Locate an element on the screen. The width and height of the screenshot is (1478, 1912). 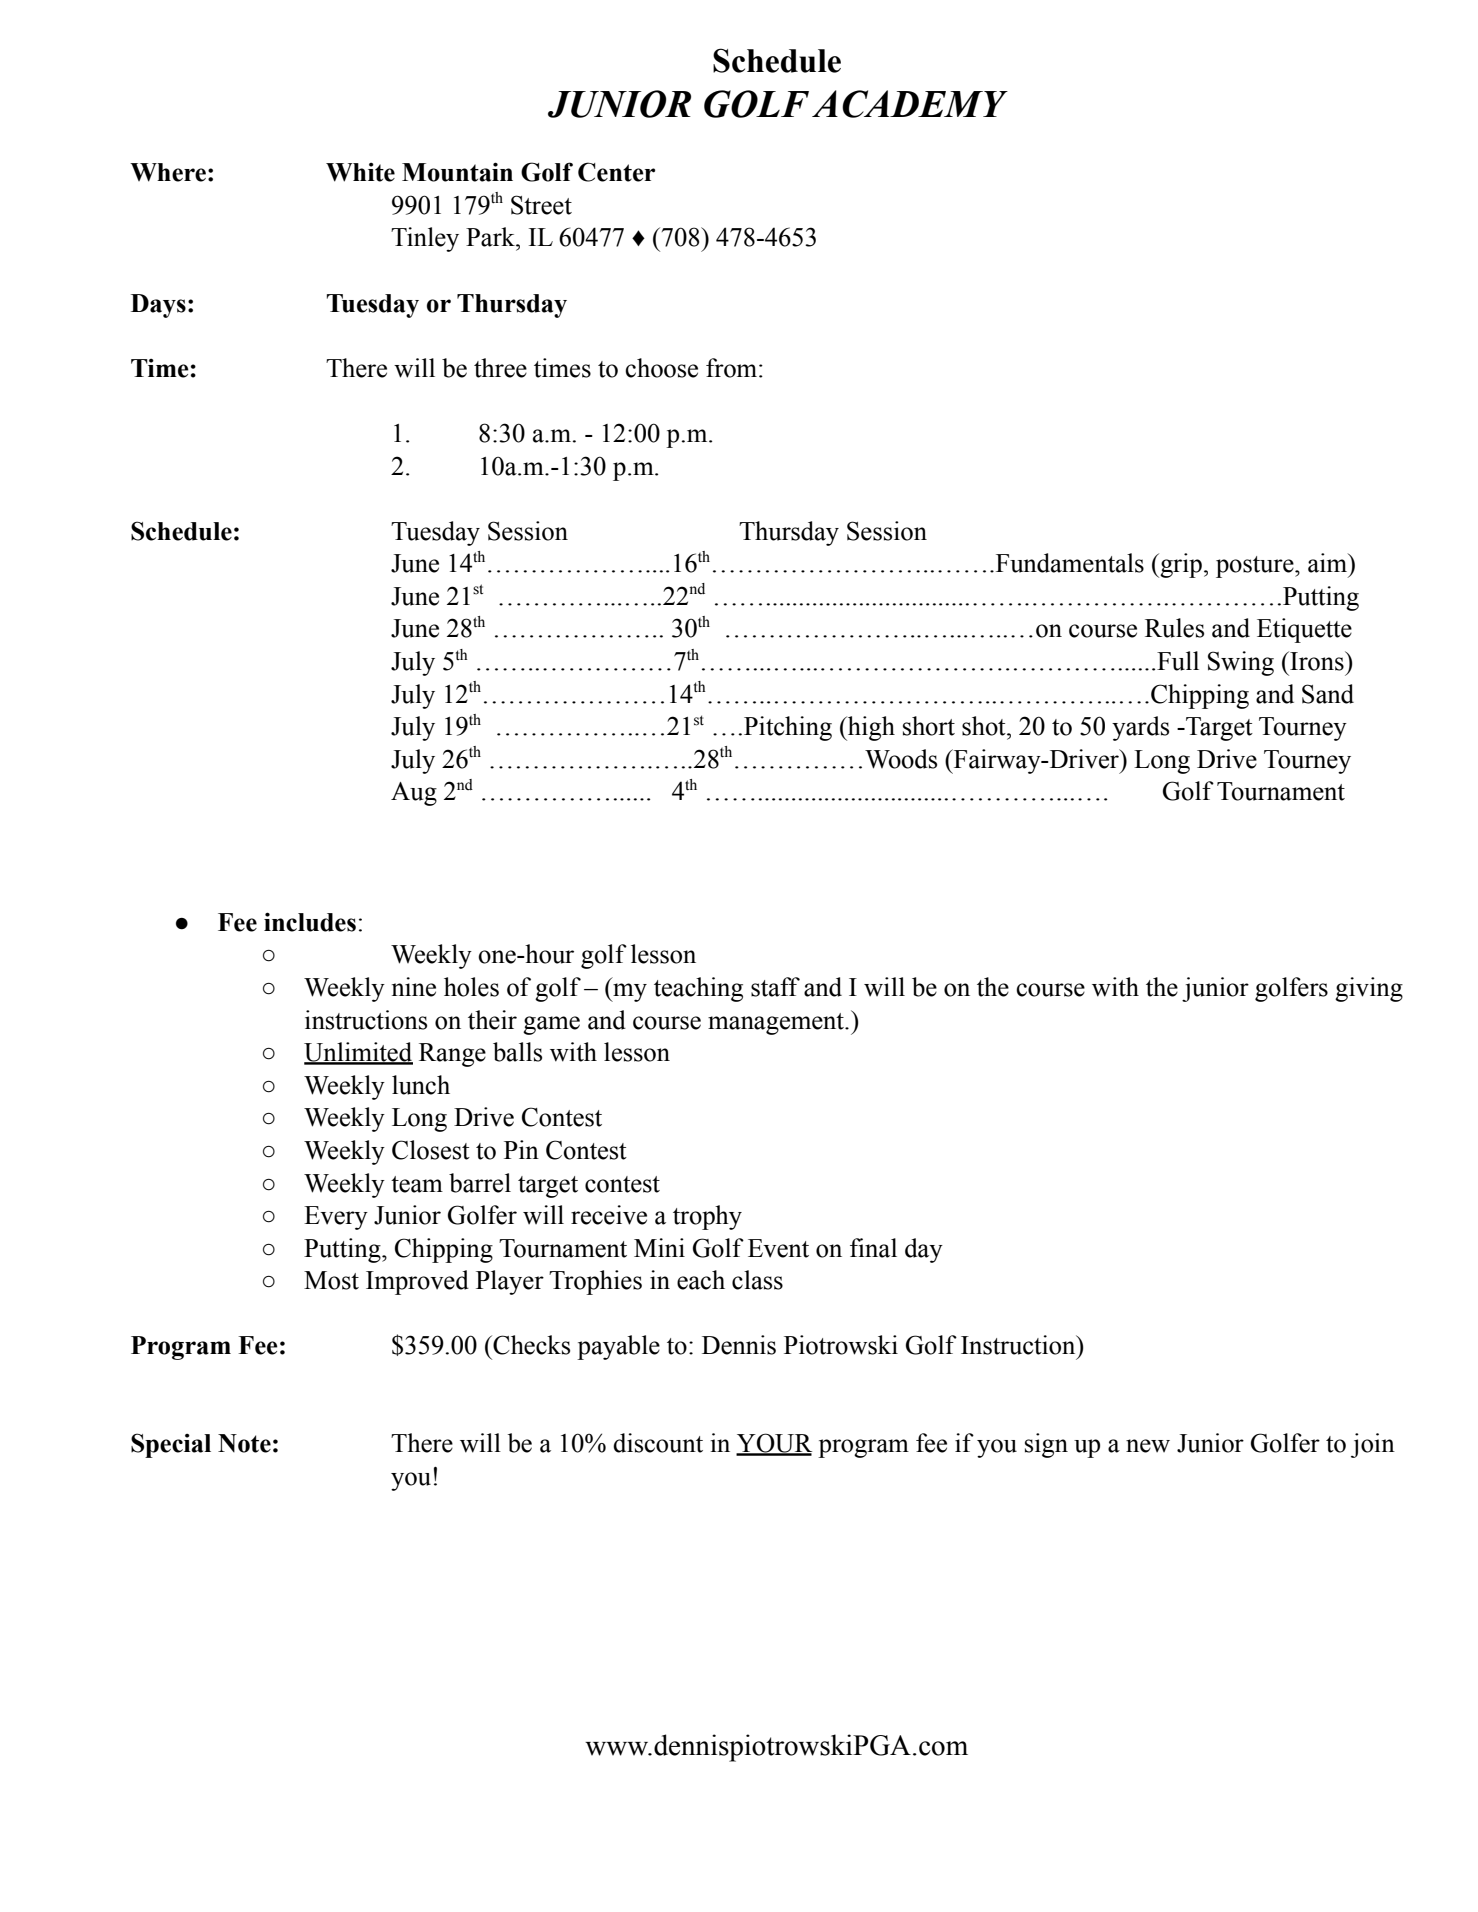
Center is located at coordinates (616, 172).
